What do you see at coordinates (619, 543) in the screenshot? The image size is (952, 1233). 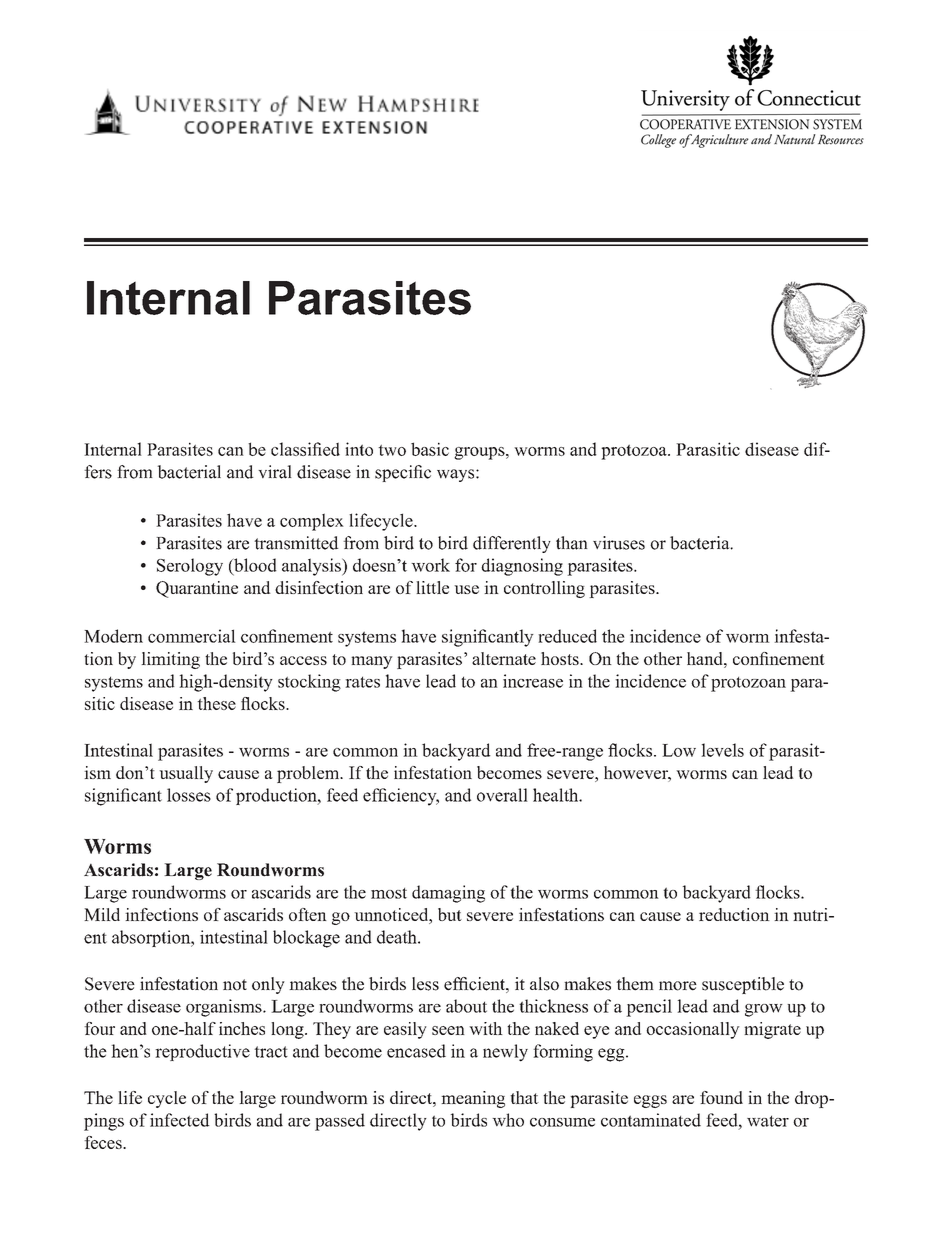 I see `viruses` at bounding box center [619, 543].
